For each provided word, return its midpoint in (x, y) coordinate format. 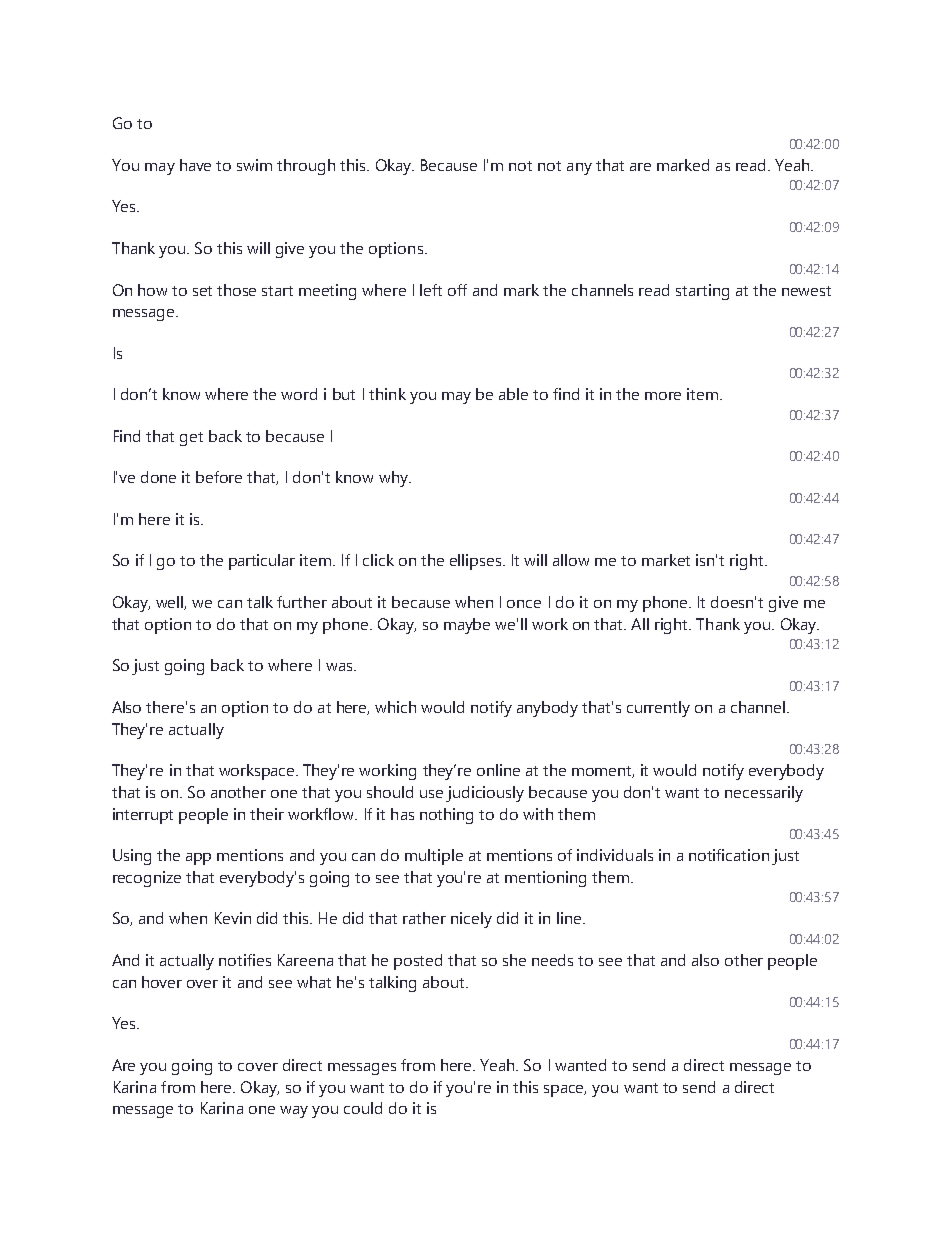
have (195, 165)
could (363, 1108)
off (457, 290)
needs (552, 960)
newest (806, 291)
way (294, 1112)
